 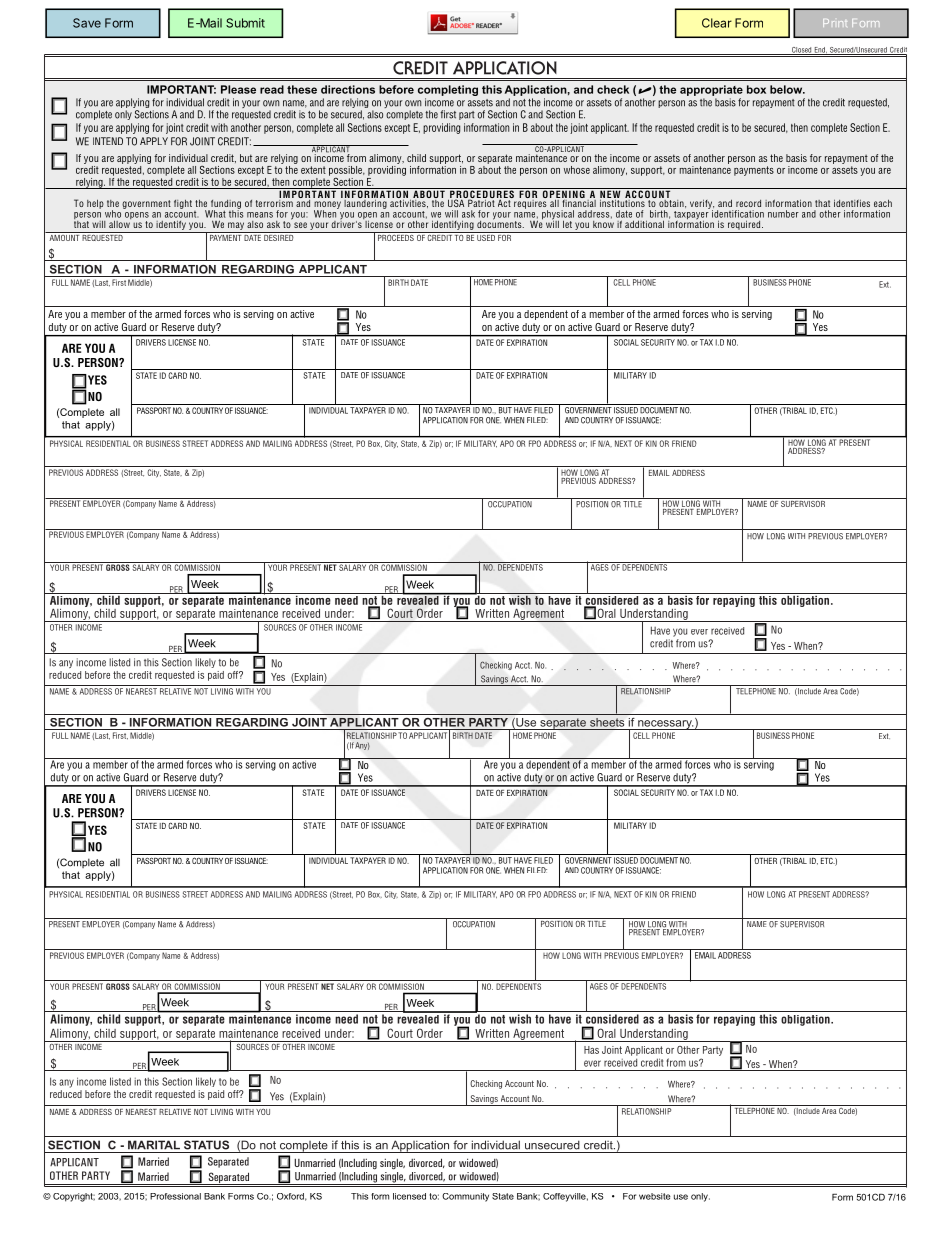 What do you see at coordinates (610, 194) in the page?
I see `NEW` at bounding box center [610, 194].
